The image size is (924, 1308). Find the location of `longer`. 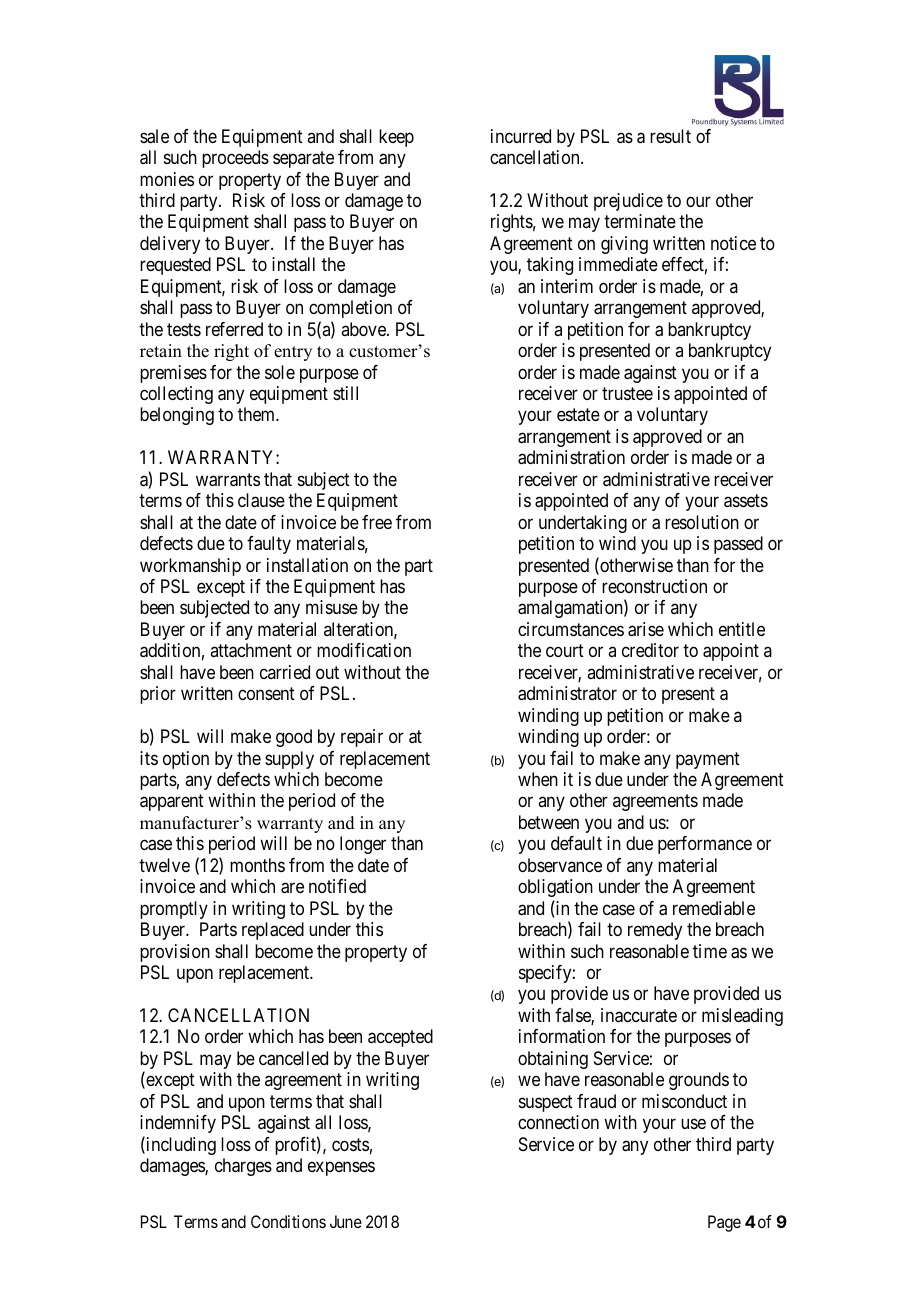

longer is located at coordinates (363, 845).
